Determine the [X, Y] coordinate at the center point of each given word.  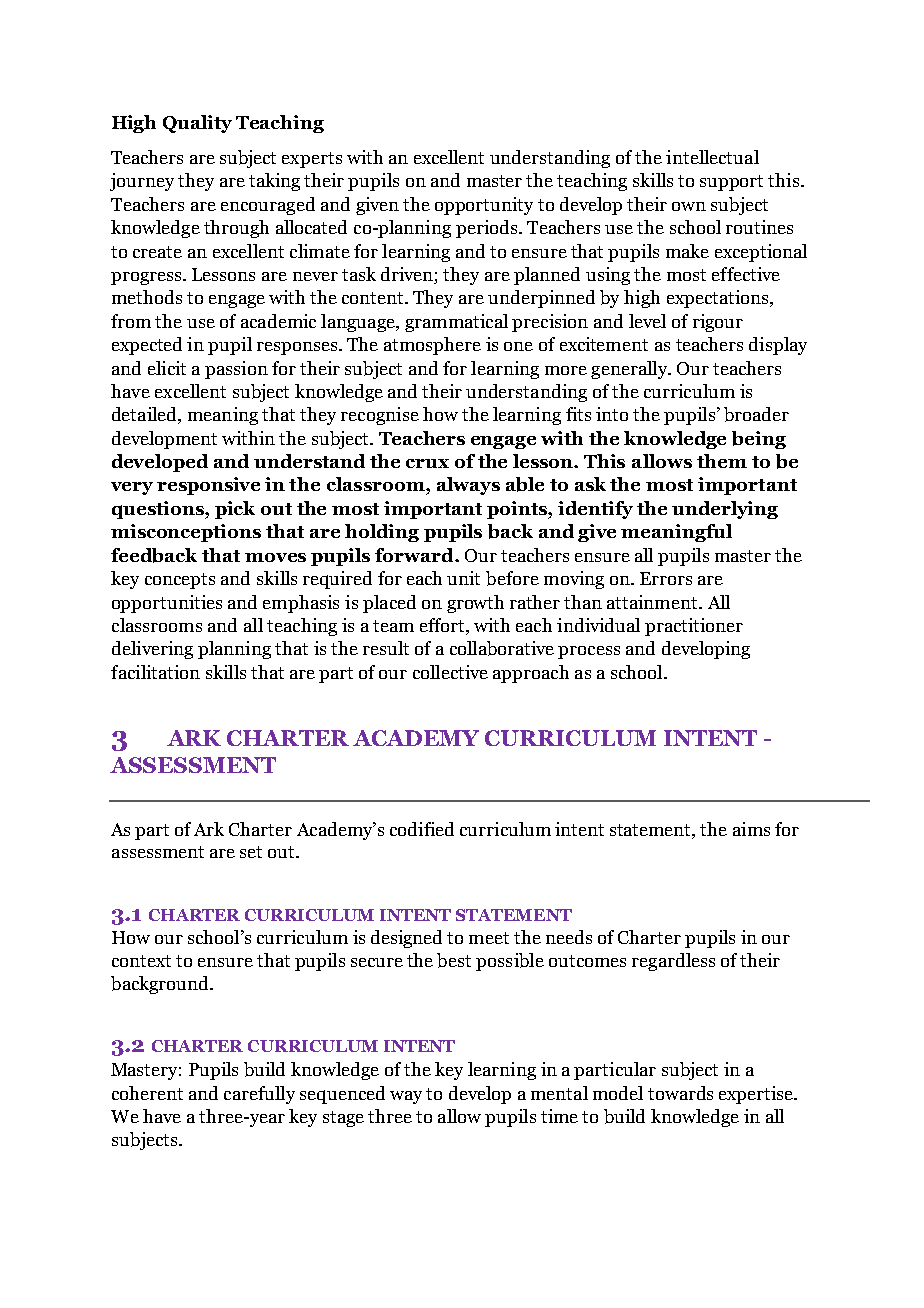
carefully [259, 1095]
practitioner [694, 627]
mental [559, 1093]
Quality [197, 124]
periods [488, 229]
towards [680, 1093]
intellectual [712, 157]
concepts [180, 581]
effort [443, 626]
